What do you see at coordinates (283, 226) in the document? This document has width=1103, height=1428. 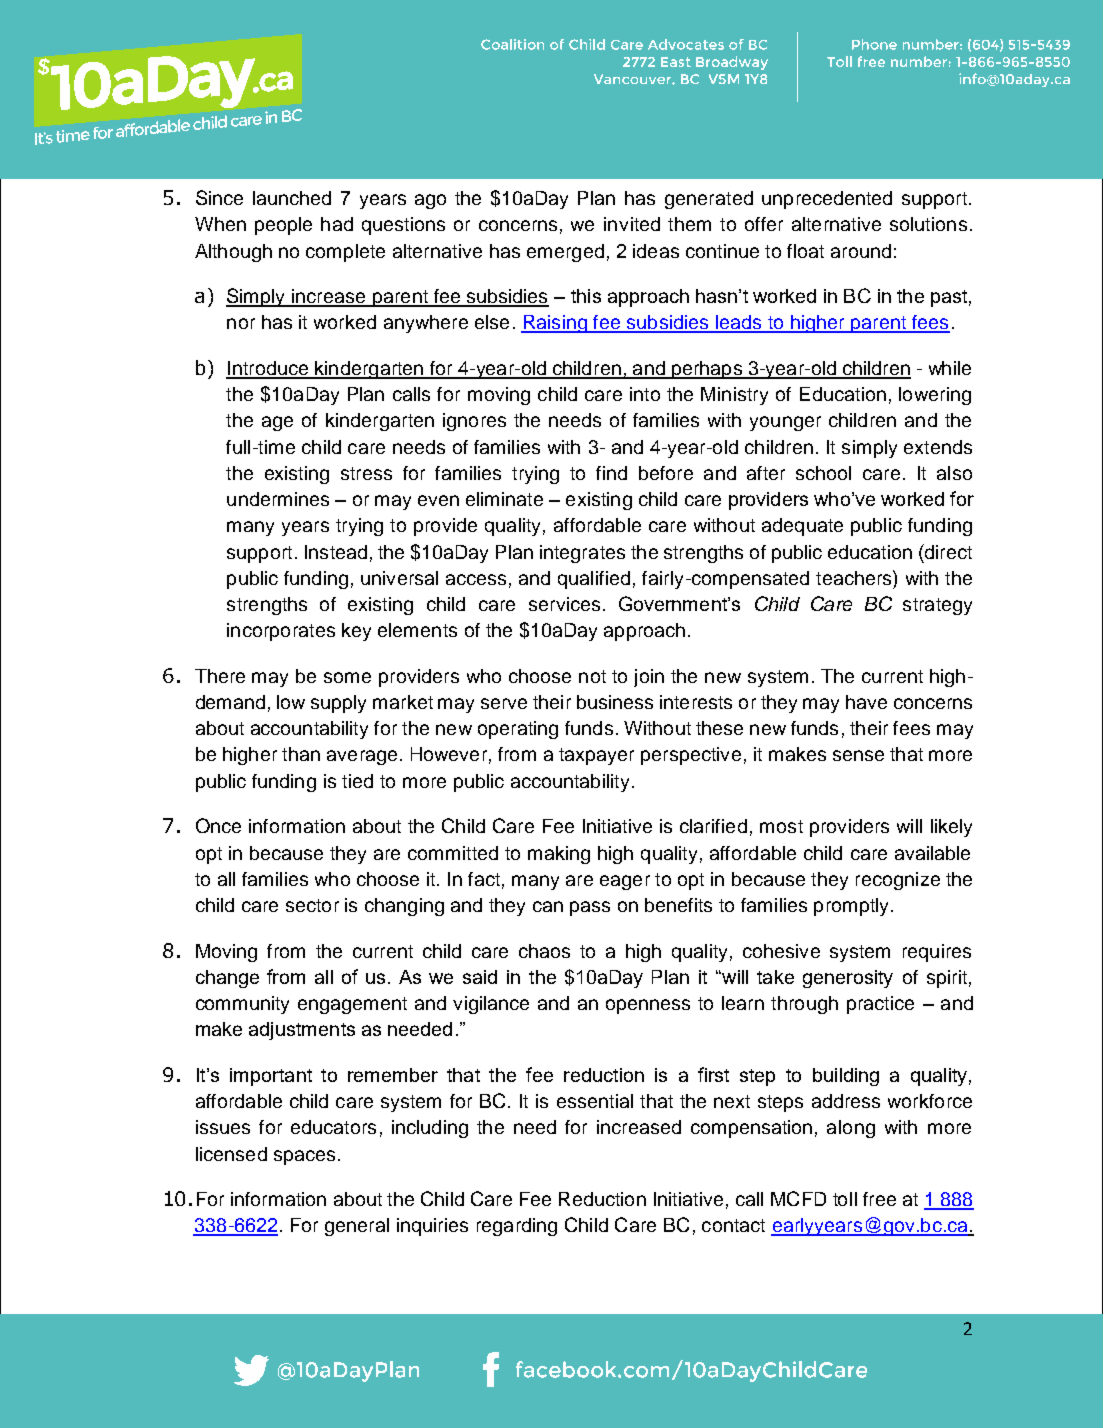 I see `people` at bounding box center [283, 226].
